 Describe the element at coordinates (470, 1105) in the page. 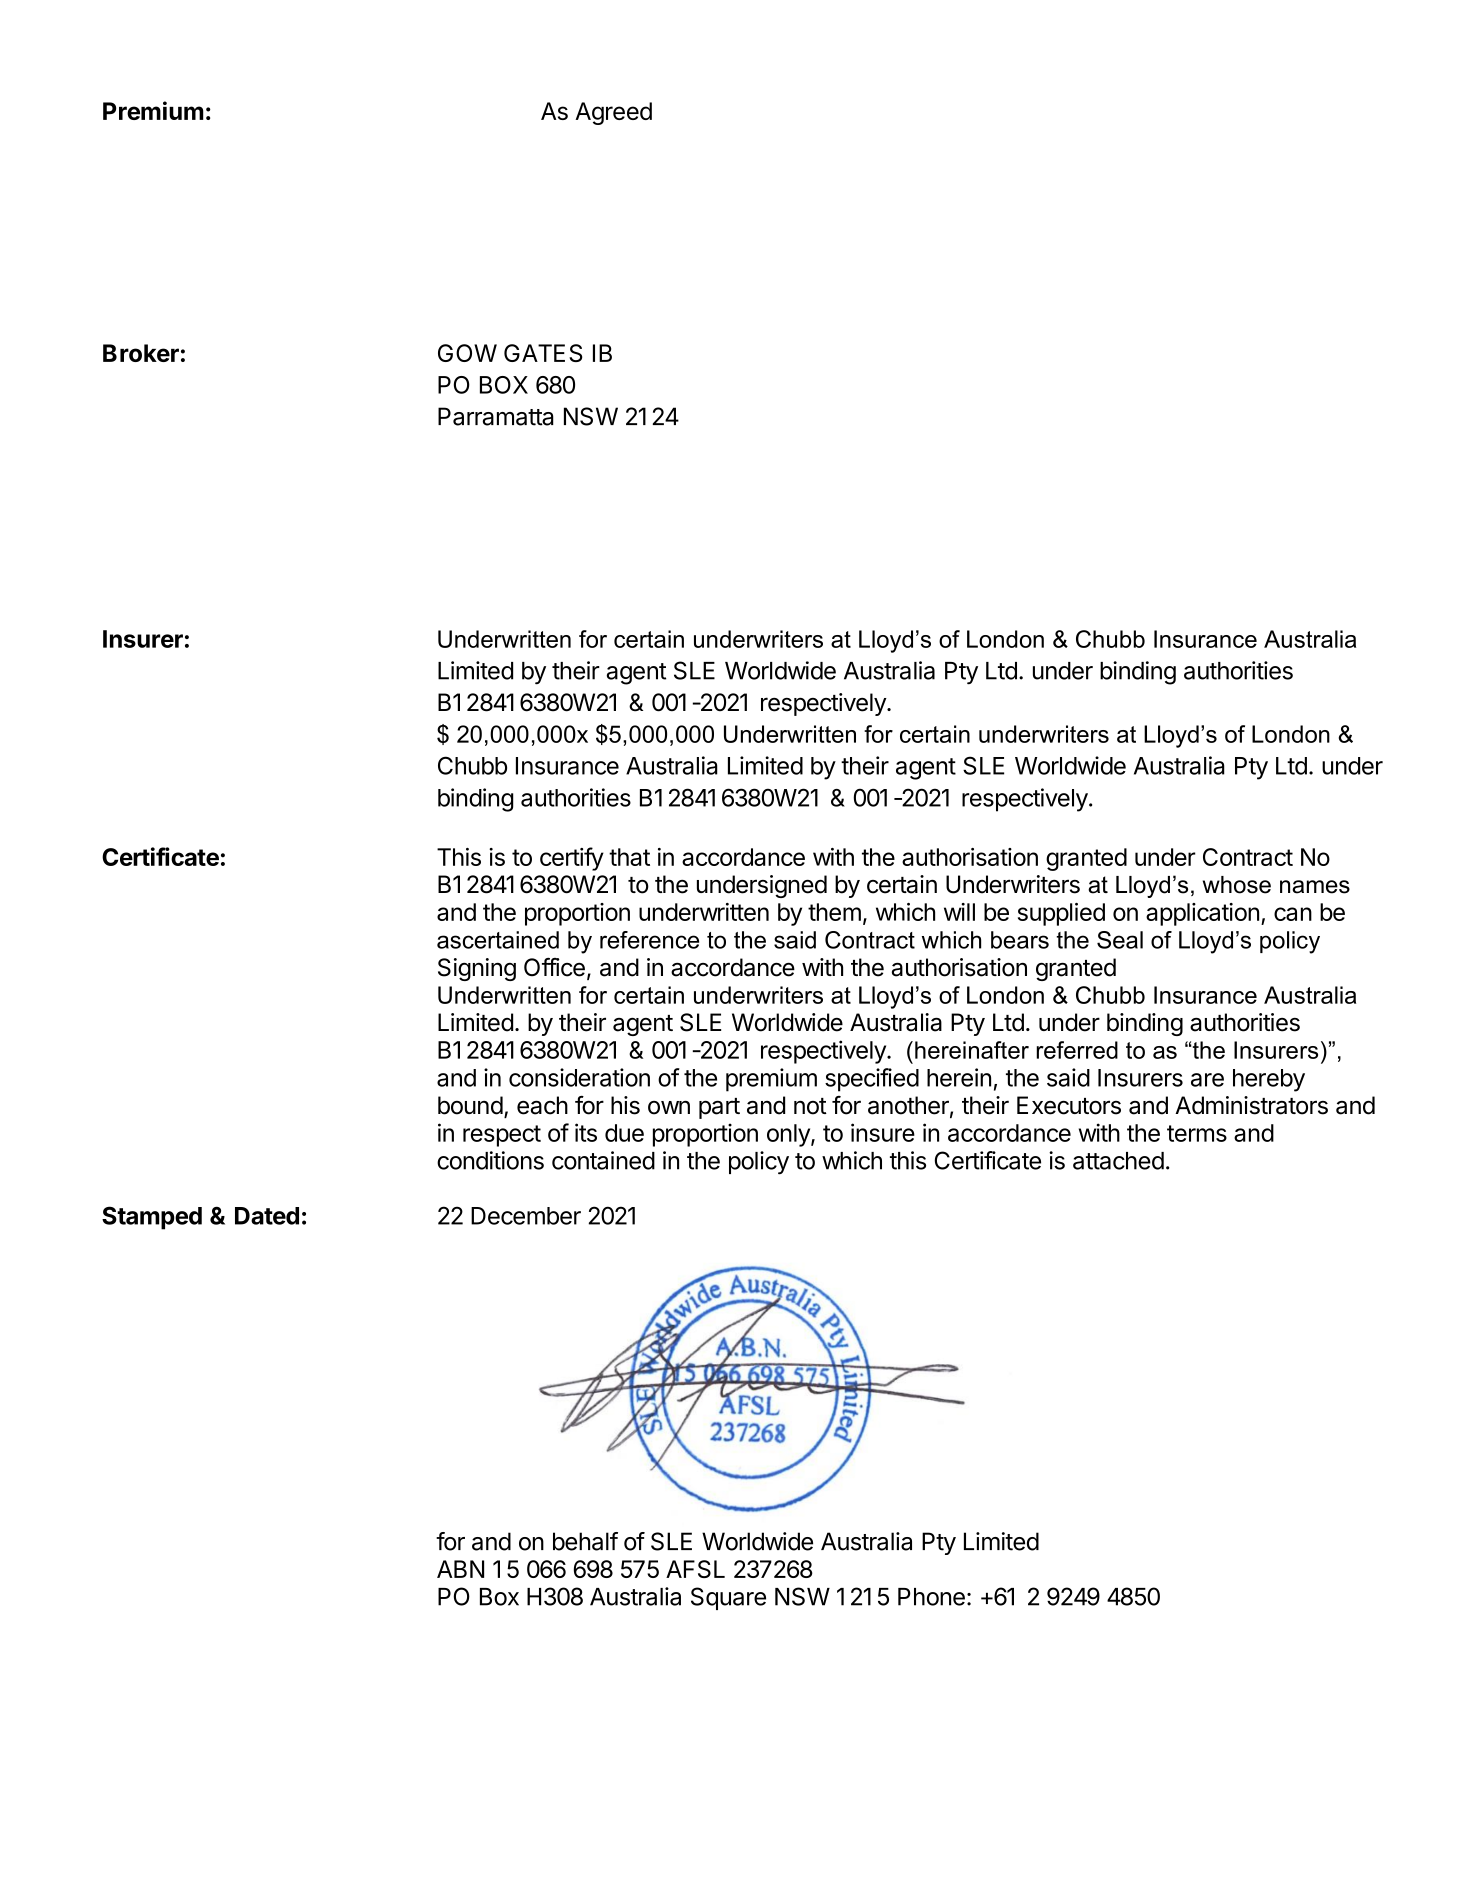

I see `bound` at that location.
